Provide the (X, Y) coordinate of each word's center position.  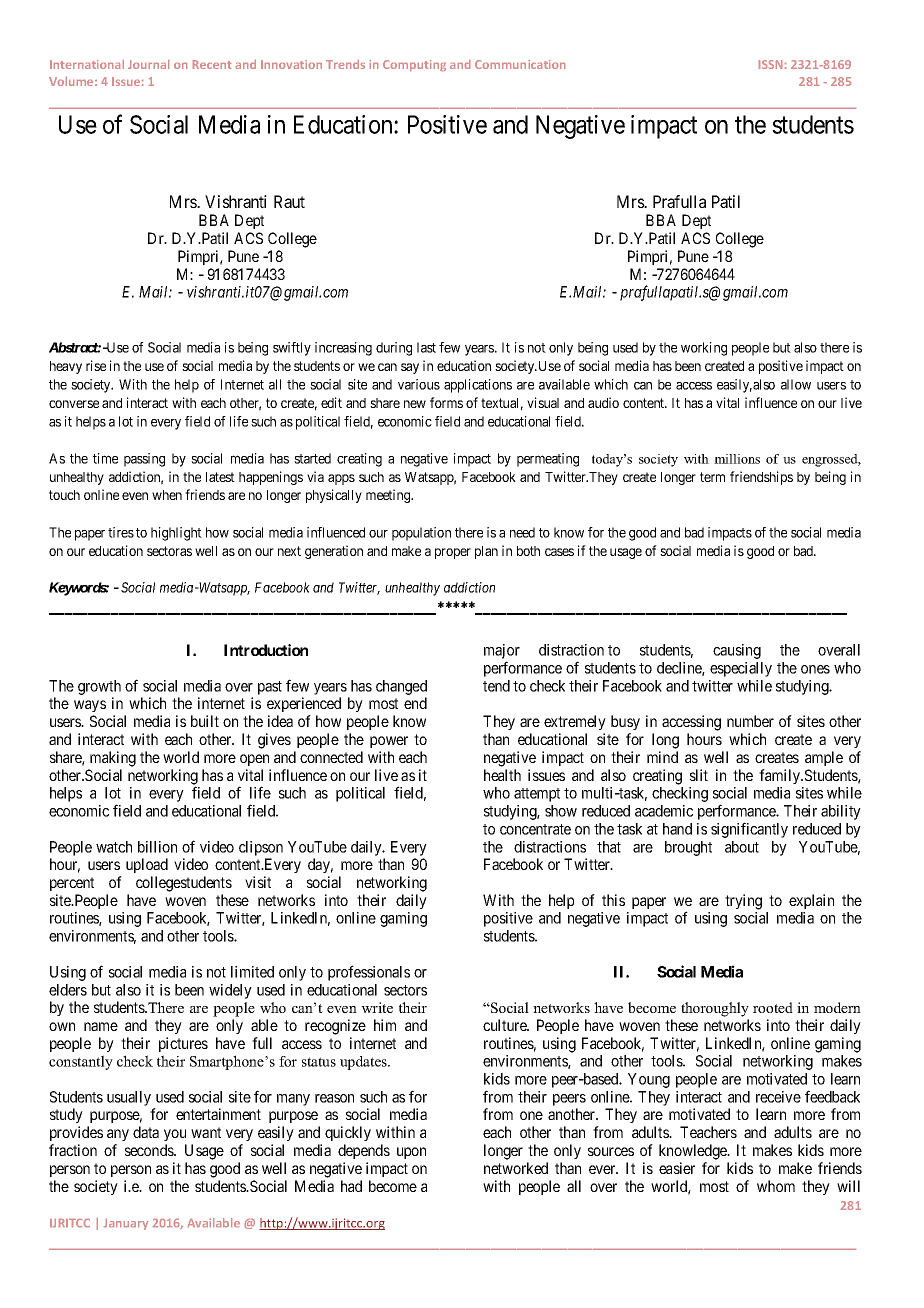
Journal (148, 64)
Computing (414, 65)
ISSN (770, 64)
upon (411, 1153)
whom (776, 1186)
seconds (150, 1150)
